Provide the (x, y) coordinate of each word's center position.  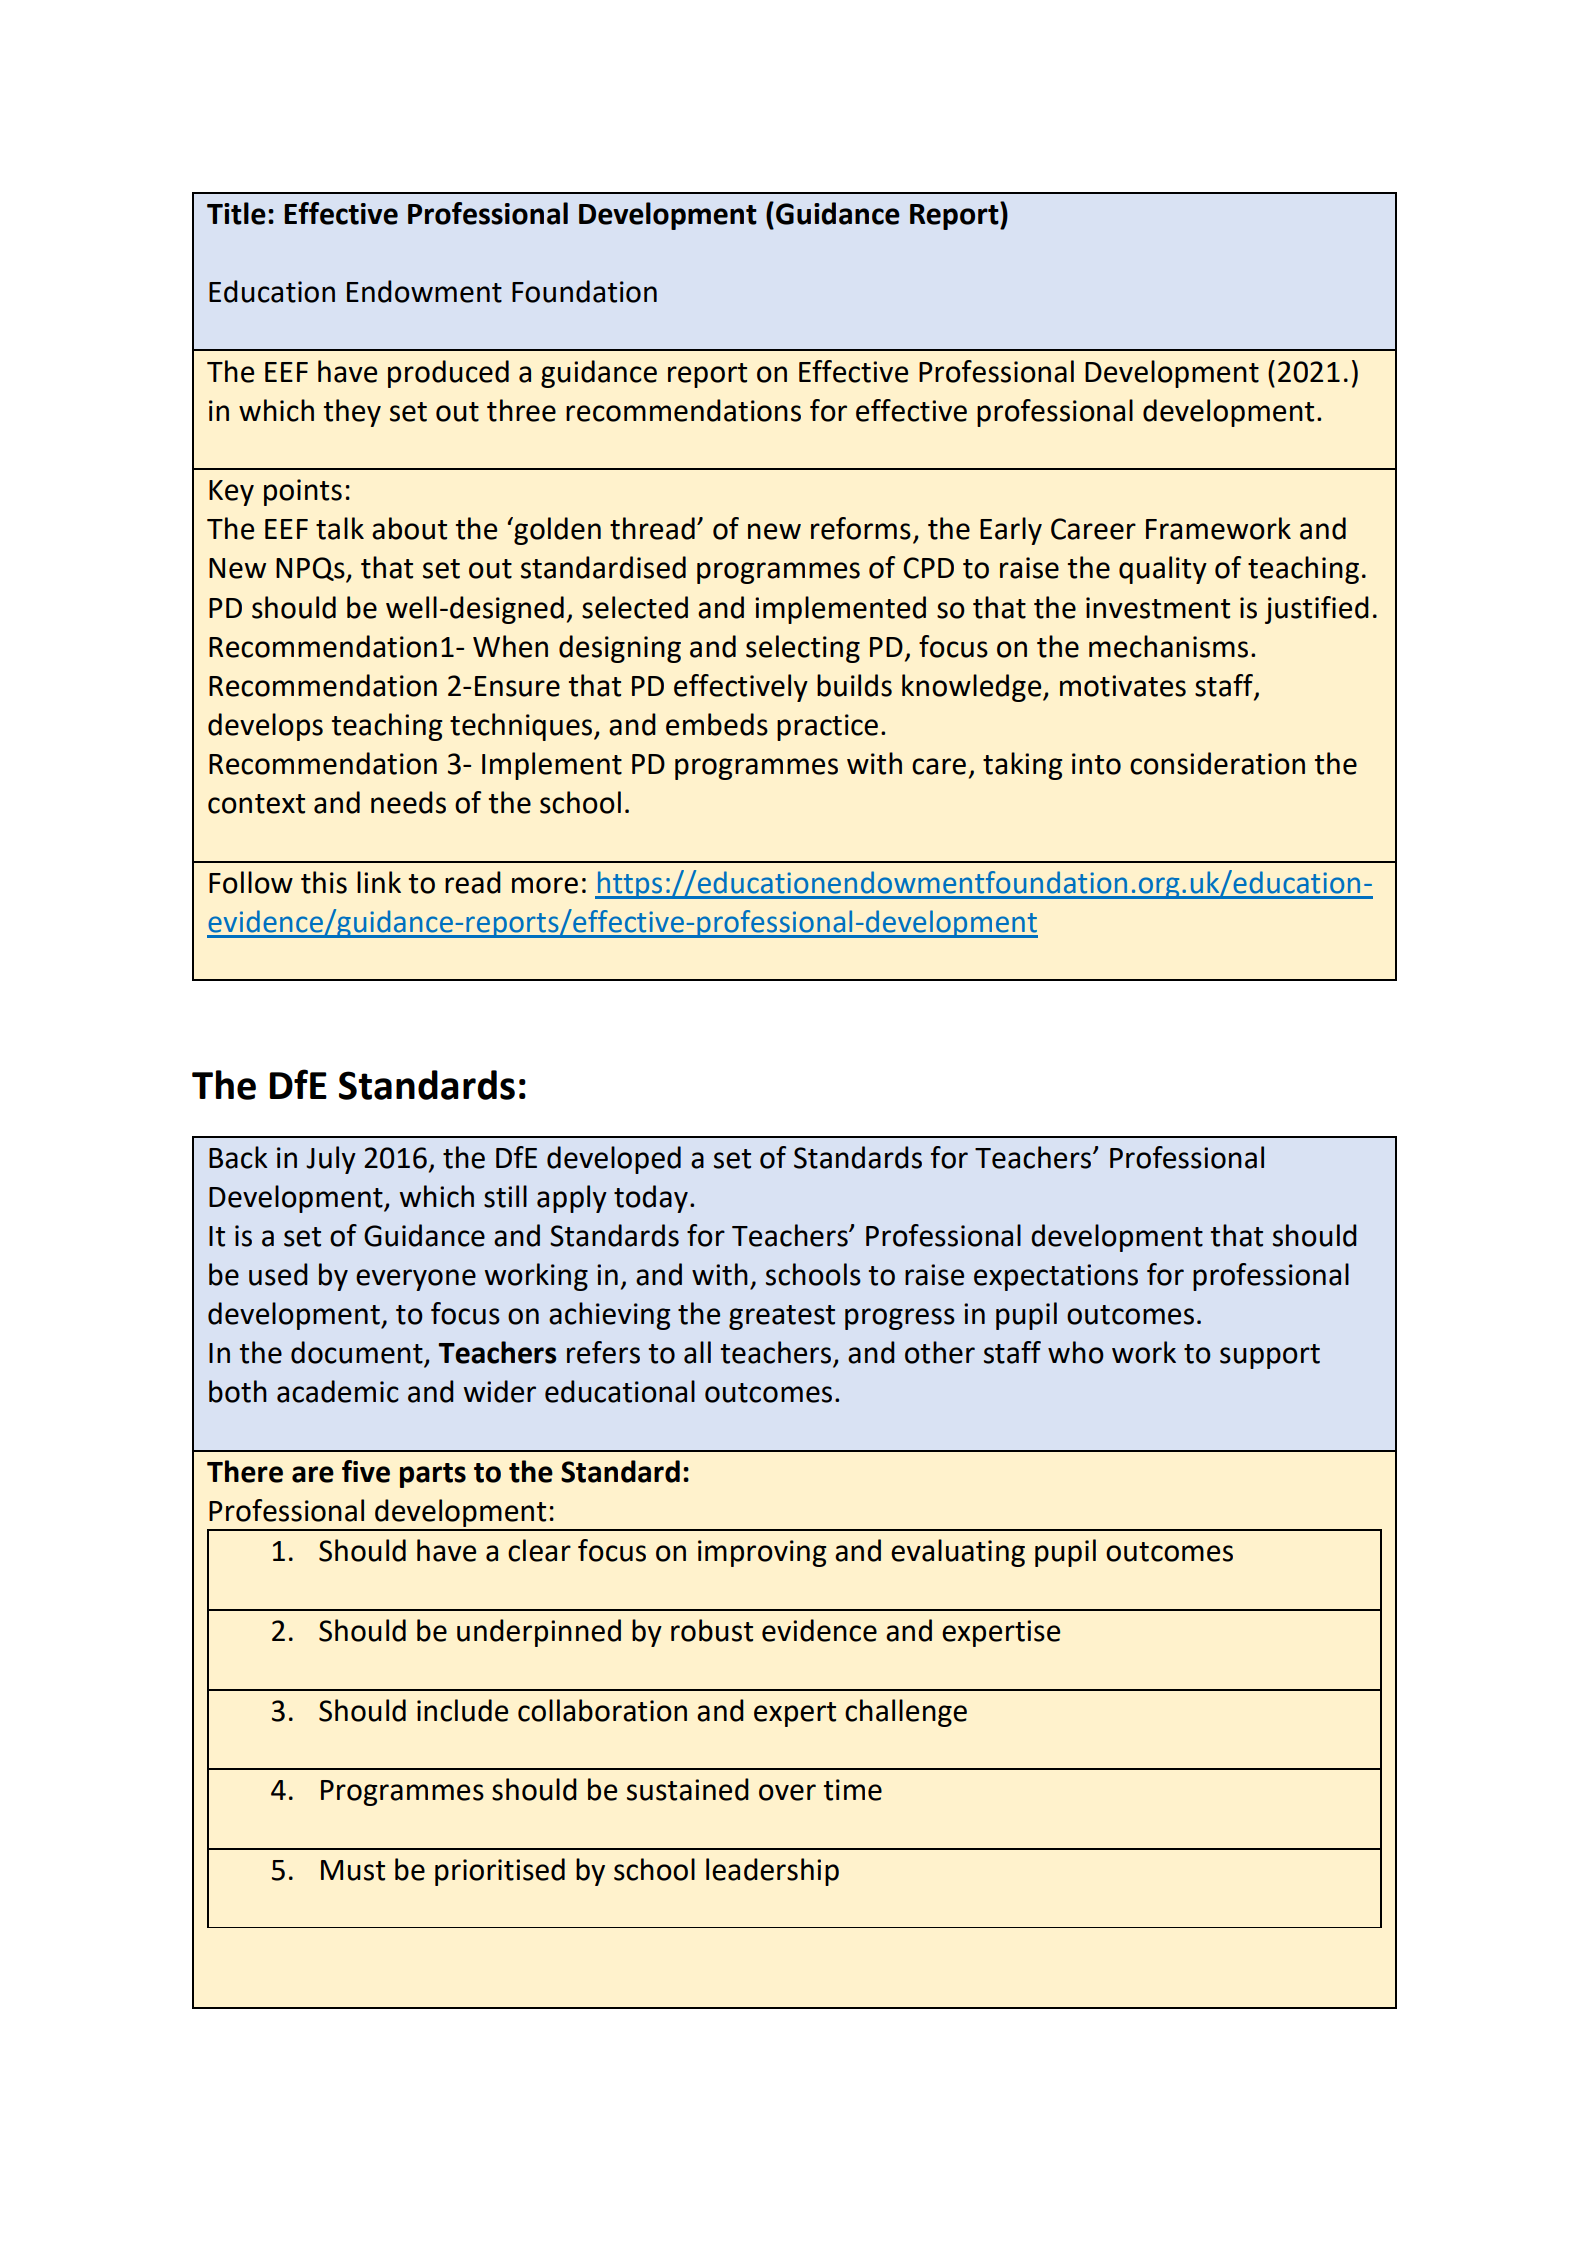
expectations (1056, 1277)
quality (1163, 570)
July (331, 1160)
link (379, 882)
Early (1011, 531)
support (1270, 1356)
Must (353, 1870)
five (366, 1471)
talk (340, 528)
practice (827, 727)
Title (236, 213)
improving (762, 1553)
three (521, 410)
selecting (803, 649)
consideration (1217, 763)
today (651, 1199)
